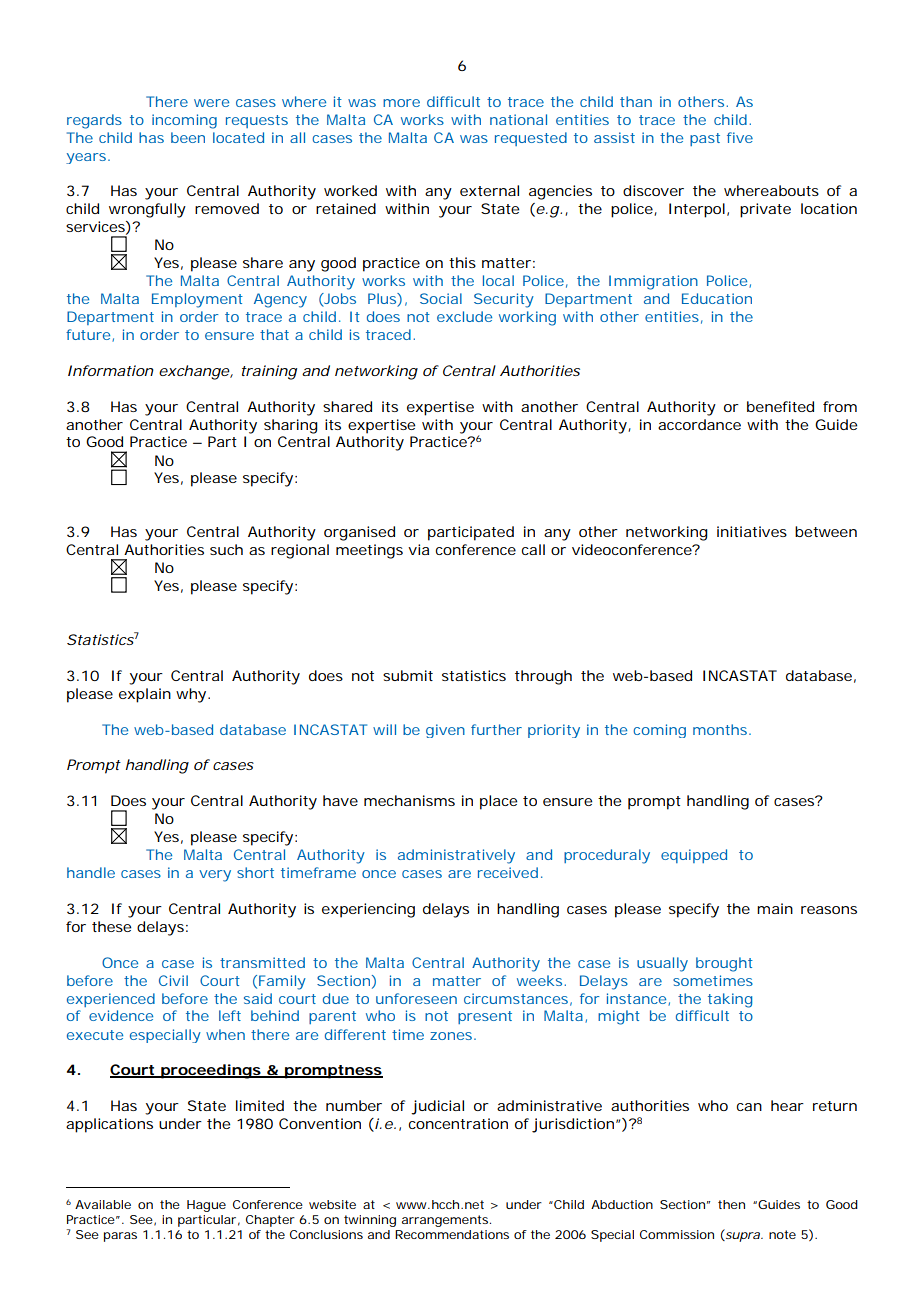 The image size is (924, 1308). What do you see at coordinates (206, 1206) in the document?
I see `Hague` at bounding box center [206, 1206].
